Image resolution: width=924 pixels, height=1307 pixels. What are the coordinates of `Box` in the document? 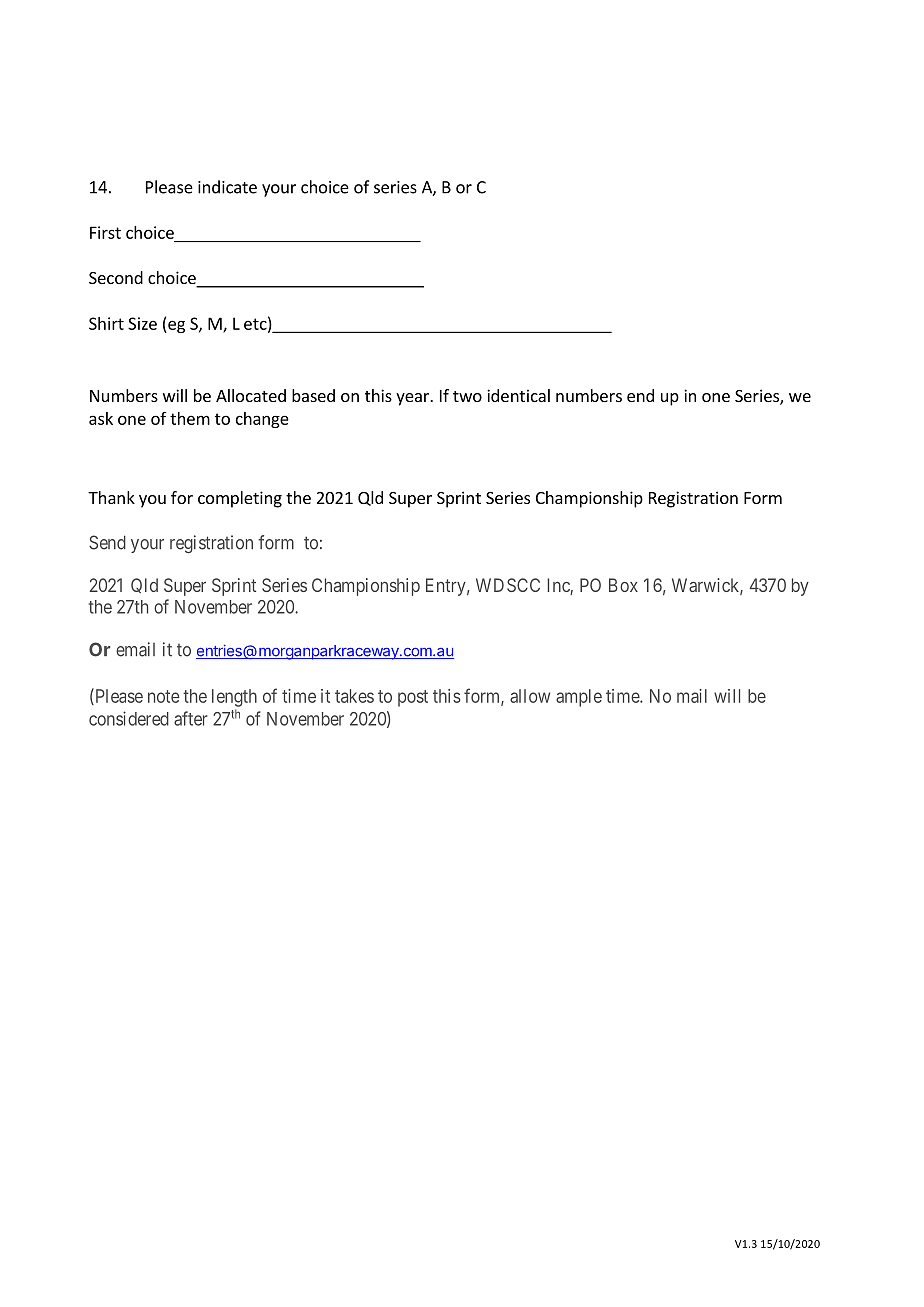 It's located at (623, 585).
